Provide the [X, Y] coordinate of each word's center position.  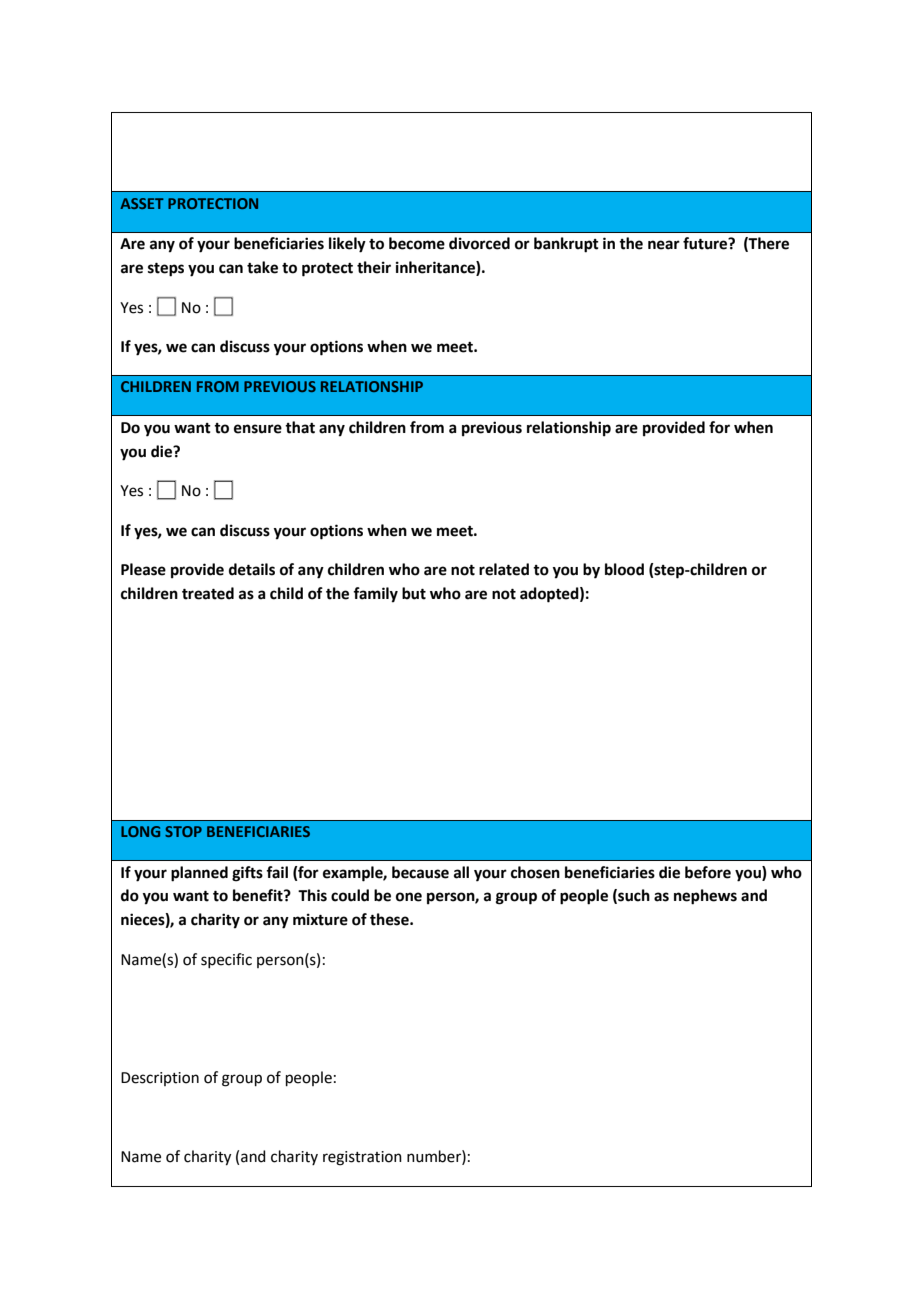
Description [160, 1079]
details [252, 569]
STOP [183, 831]
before [708, 872]
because [420, 872]
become [417, 243]
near [664, 245]
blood [624, 569]
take [262, 267]
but [414, 593]
